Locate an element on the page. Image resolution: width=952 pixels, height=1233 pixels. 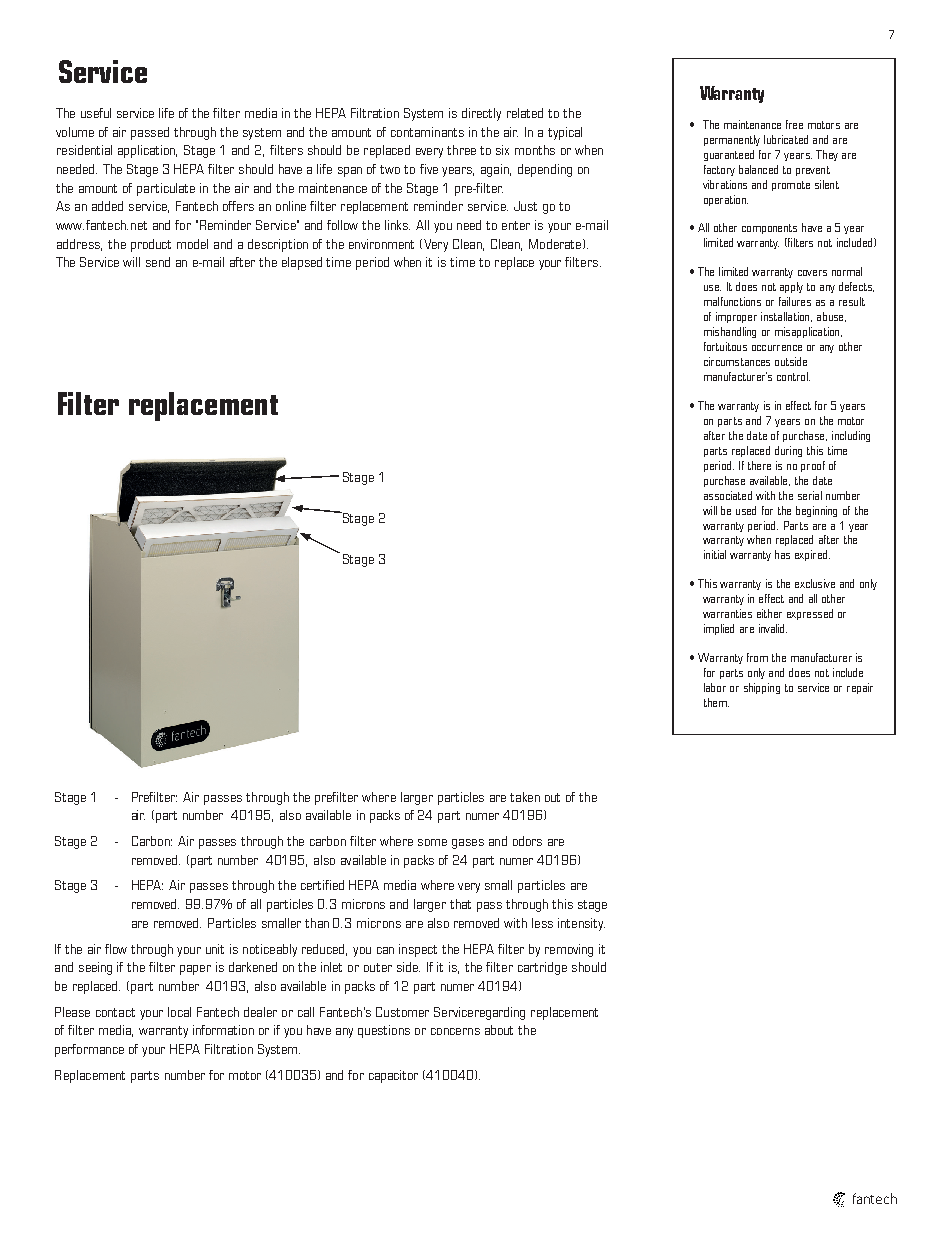
lubricated is located at coordinates (786, 139).
